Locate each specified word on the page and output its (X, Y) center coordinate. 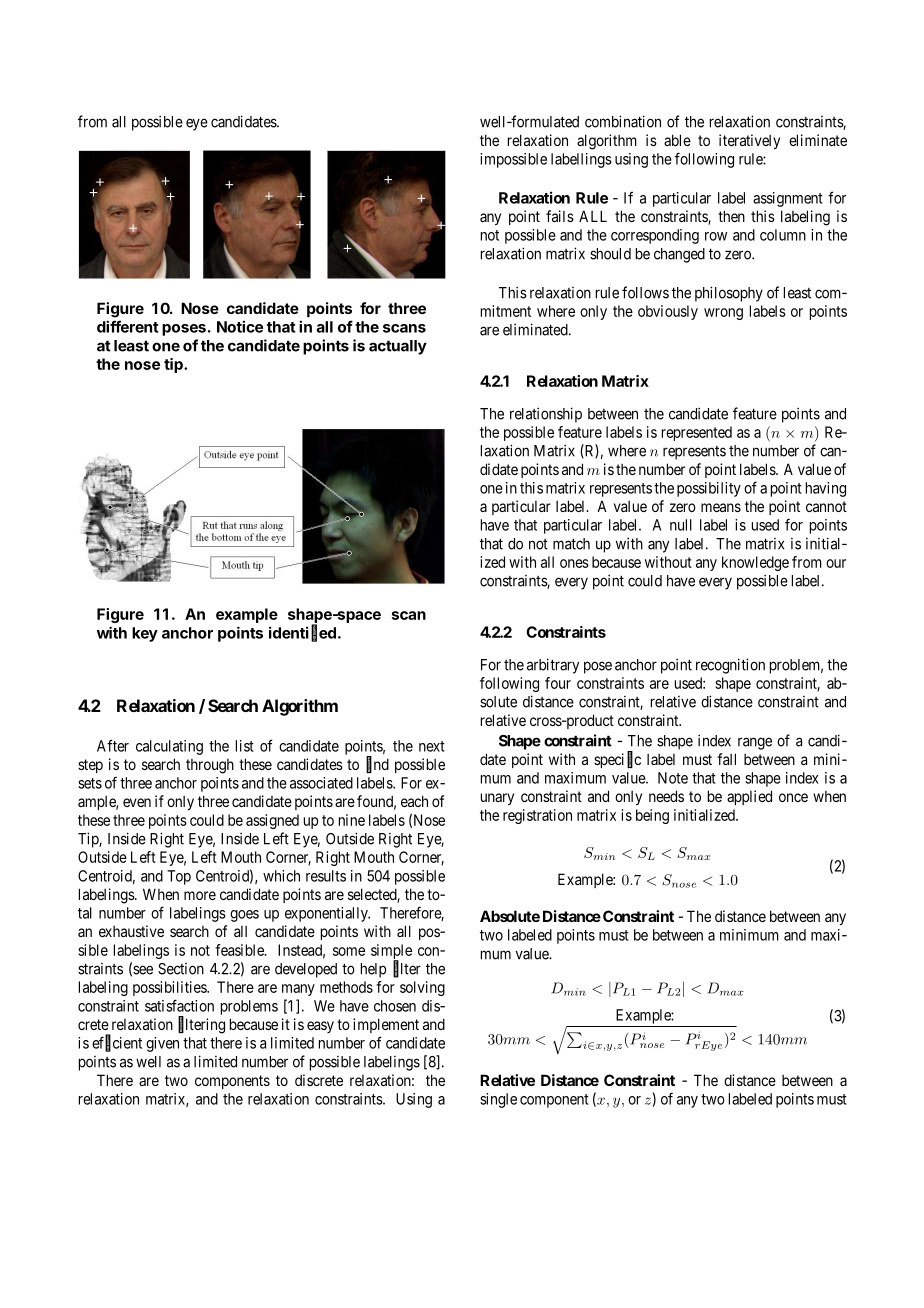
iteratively (749, 141)
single (498, 1100)
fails (560, 216)
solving (422, 988)
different (128, 326)
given (162, 1044)
